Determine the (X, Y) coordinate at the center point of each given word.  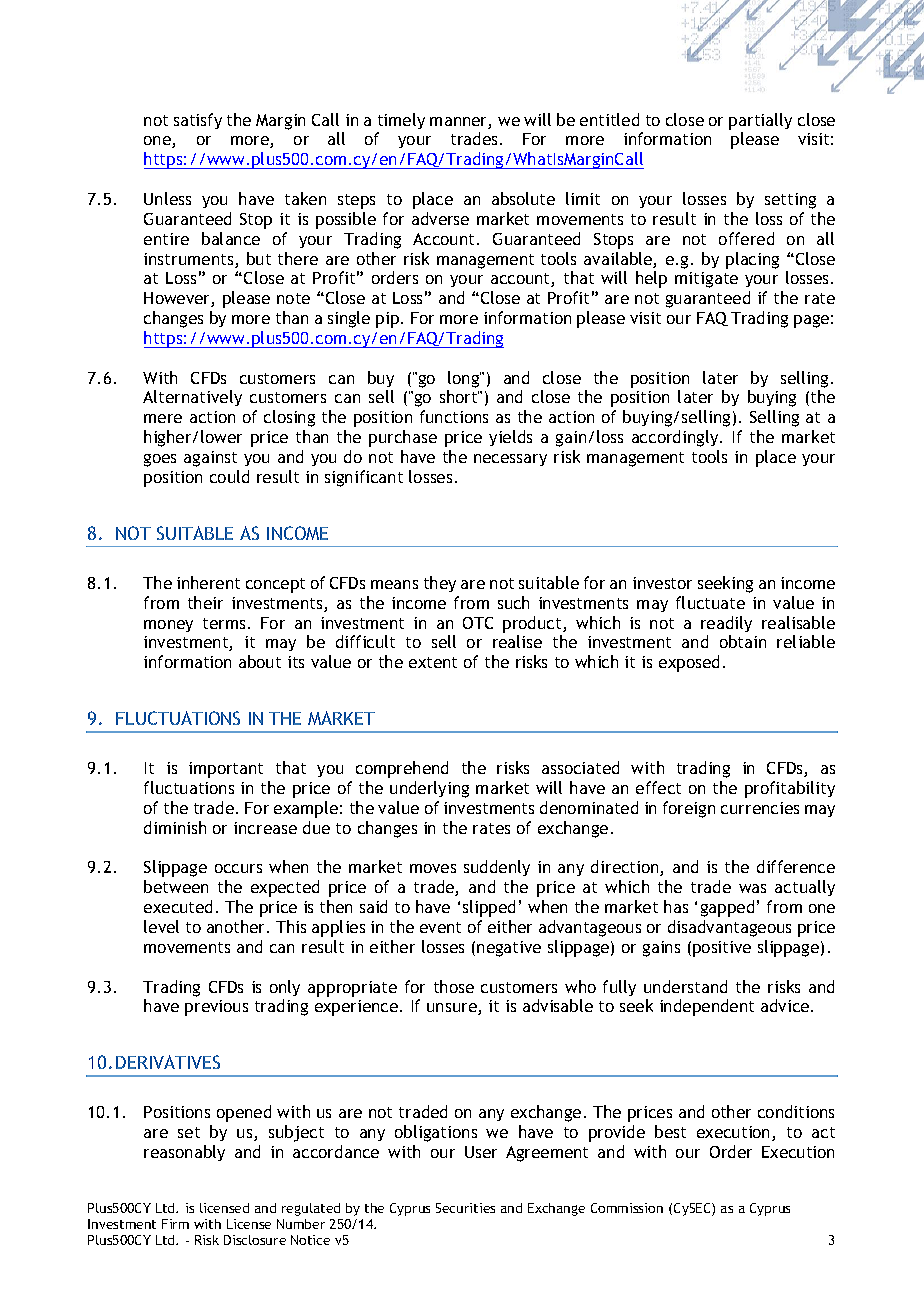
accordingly (676, 438)
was (752, 888)
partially (760, 121)
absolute (523, 198)
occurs (238, 868)
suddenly (497, 868)
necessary (510, 460)
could (229, 476)
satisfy (198, 121)
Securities (465, 1208)
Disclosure (255, 1240)
